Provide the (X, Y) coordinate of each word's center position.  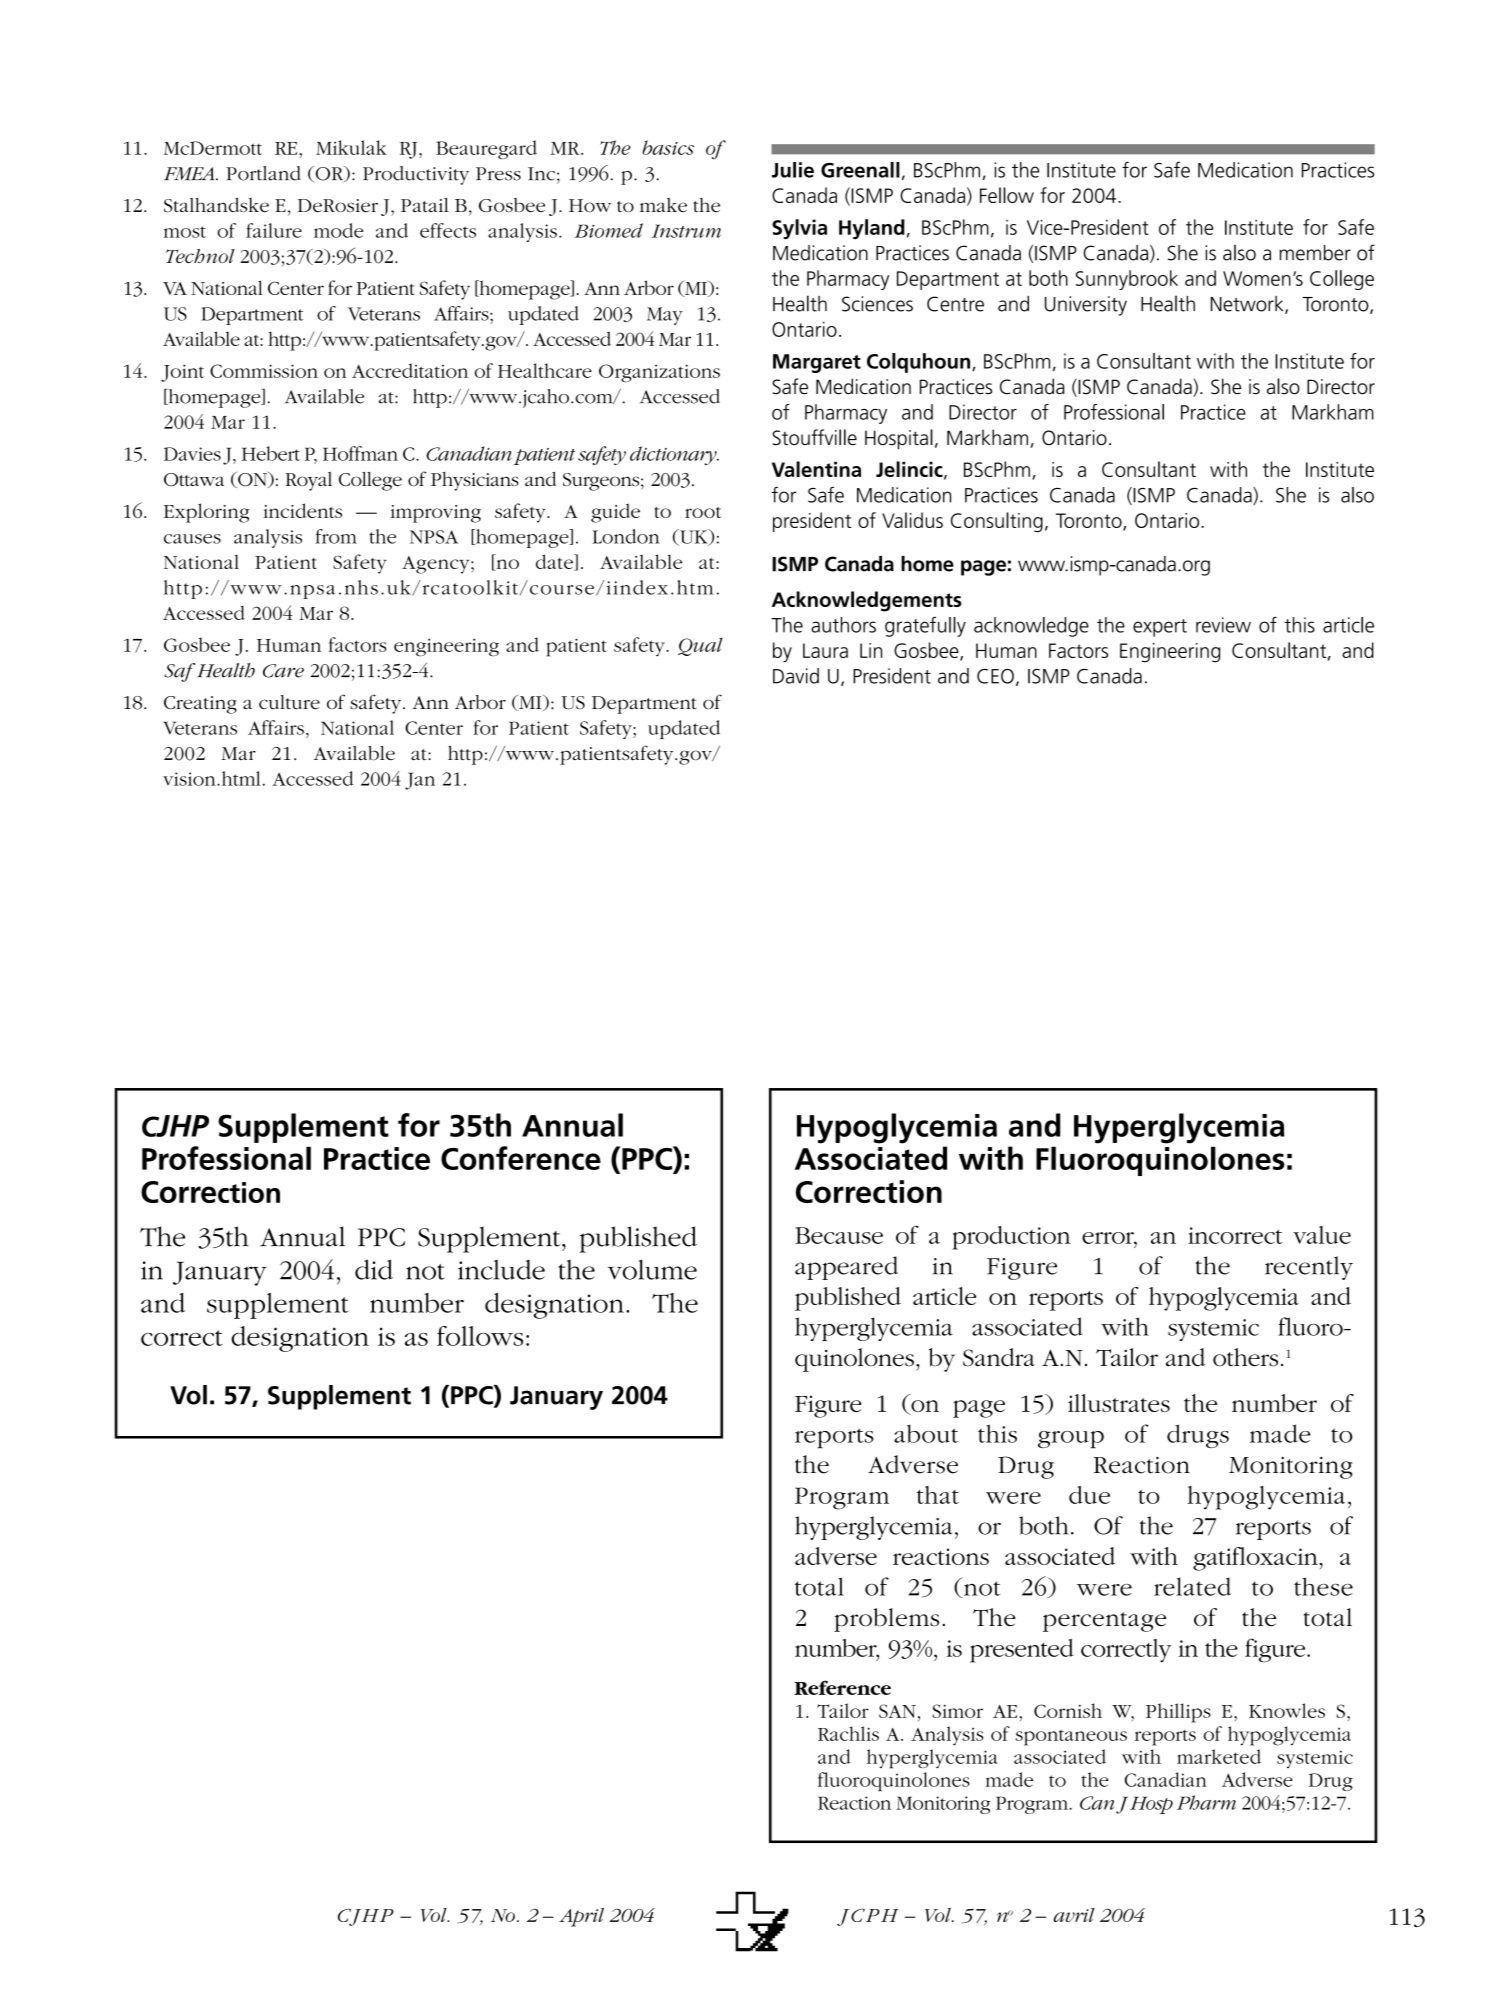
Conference (521, 1158)
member (1315, 253)
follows (480, 1336)
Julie (793, 170)
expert (1160, 628)
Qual (700, 646)
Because (839, 1235)
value (1322, 1235)
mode (338, 230)
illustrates (1119, 1403)
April (581, 1917)
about (926, 1433)
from (336, 536)
